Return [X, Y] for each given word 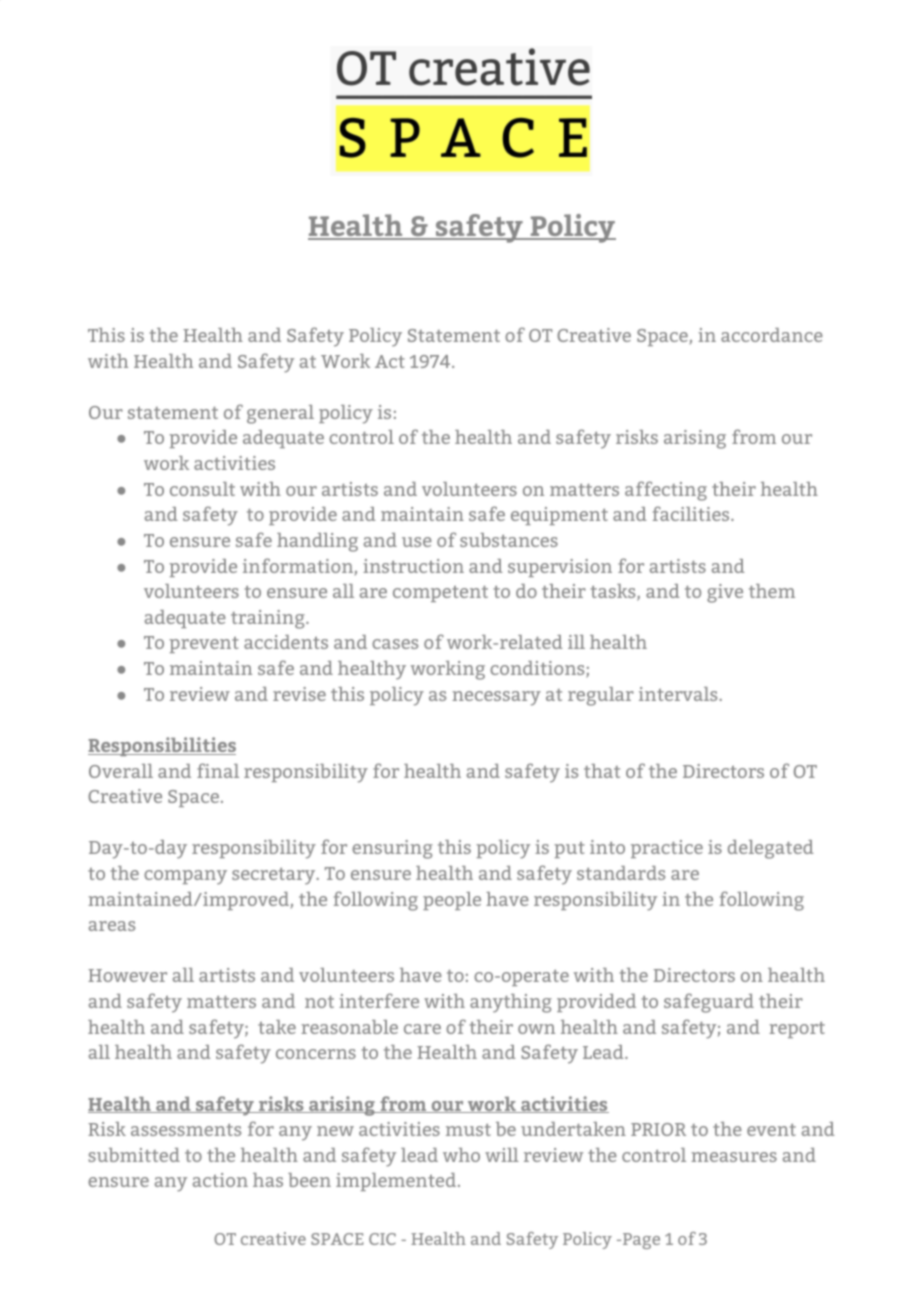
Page [640, 1241]
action [220, 1180]
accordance [772, 335]
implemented [397, 1182]
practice [667, 849]
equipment [559, 516]
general [280, 414]
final [218, 770]
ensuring [392, 849]
